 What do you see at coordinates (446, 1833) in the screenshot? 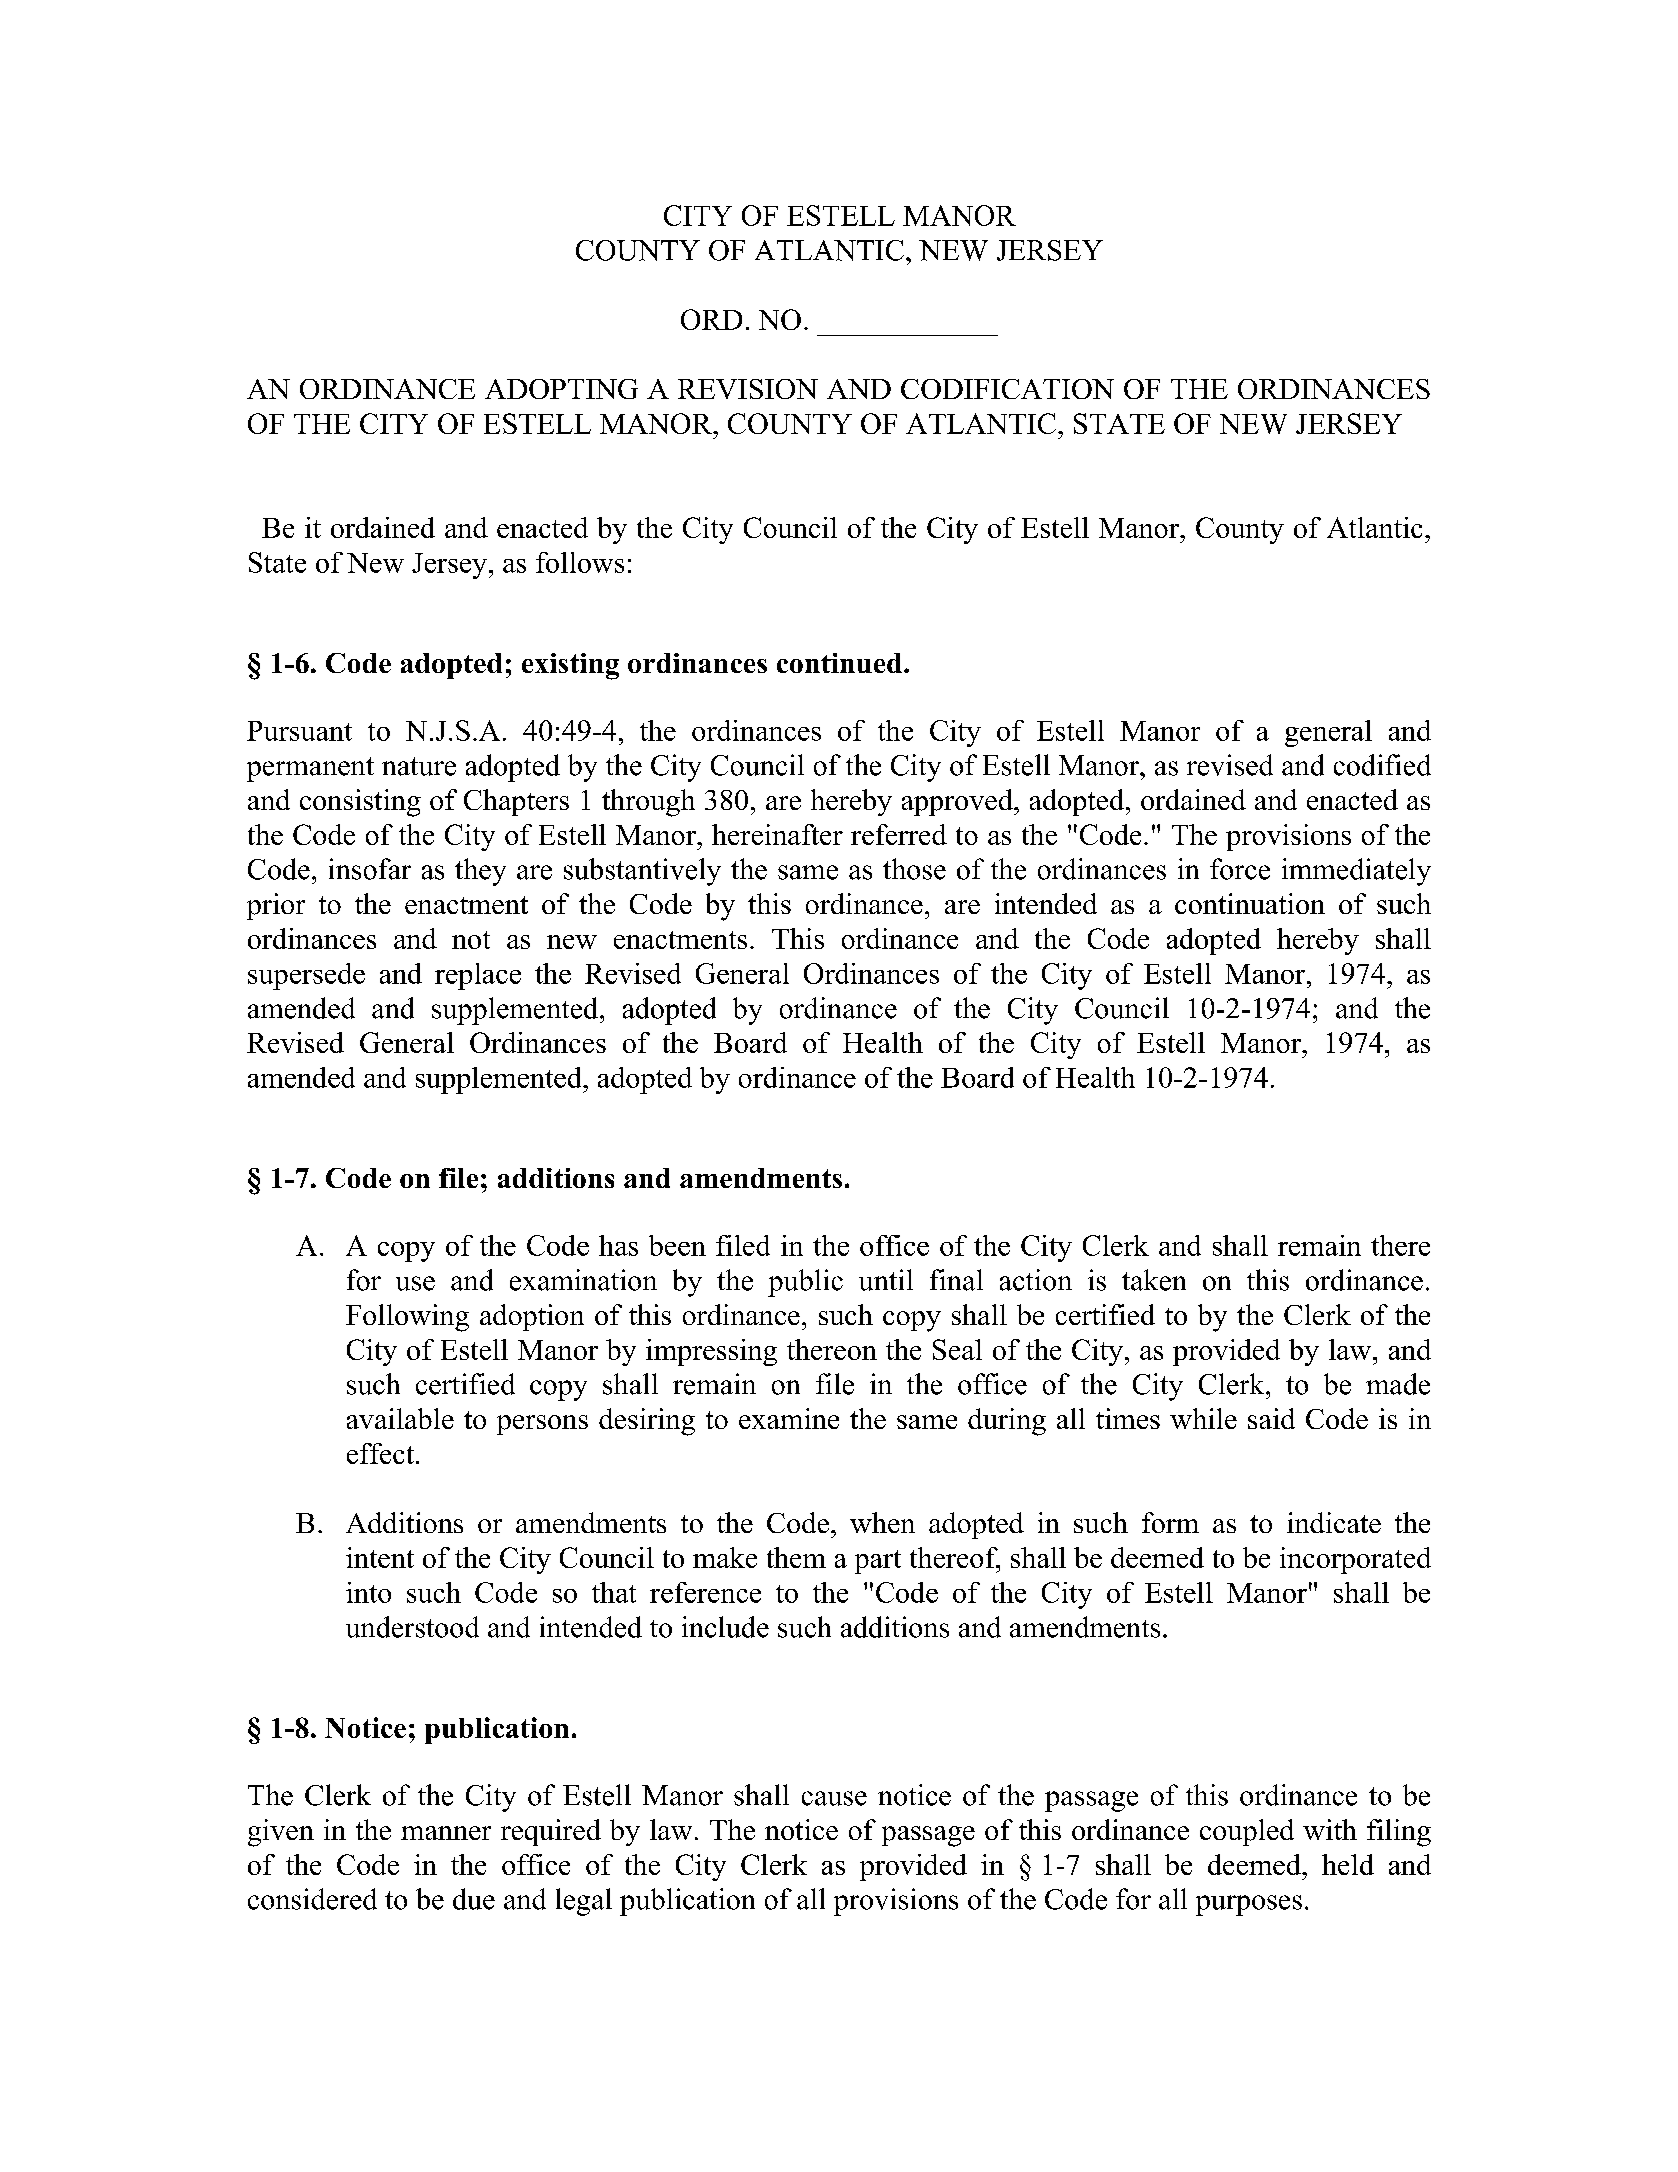
I see `manner` at bounding box center [446, 1833].
